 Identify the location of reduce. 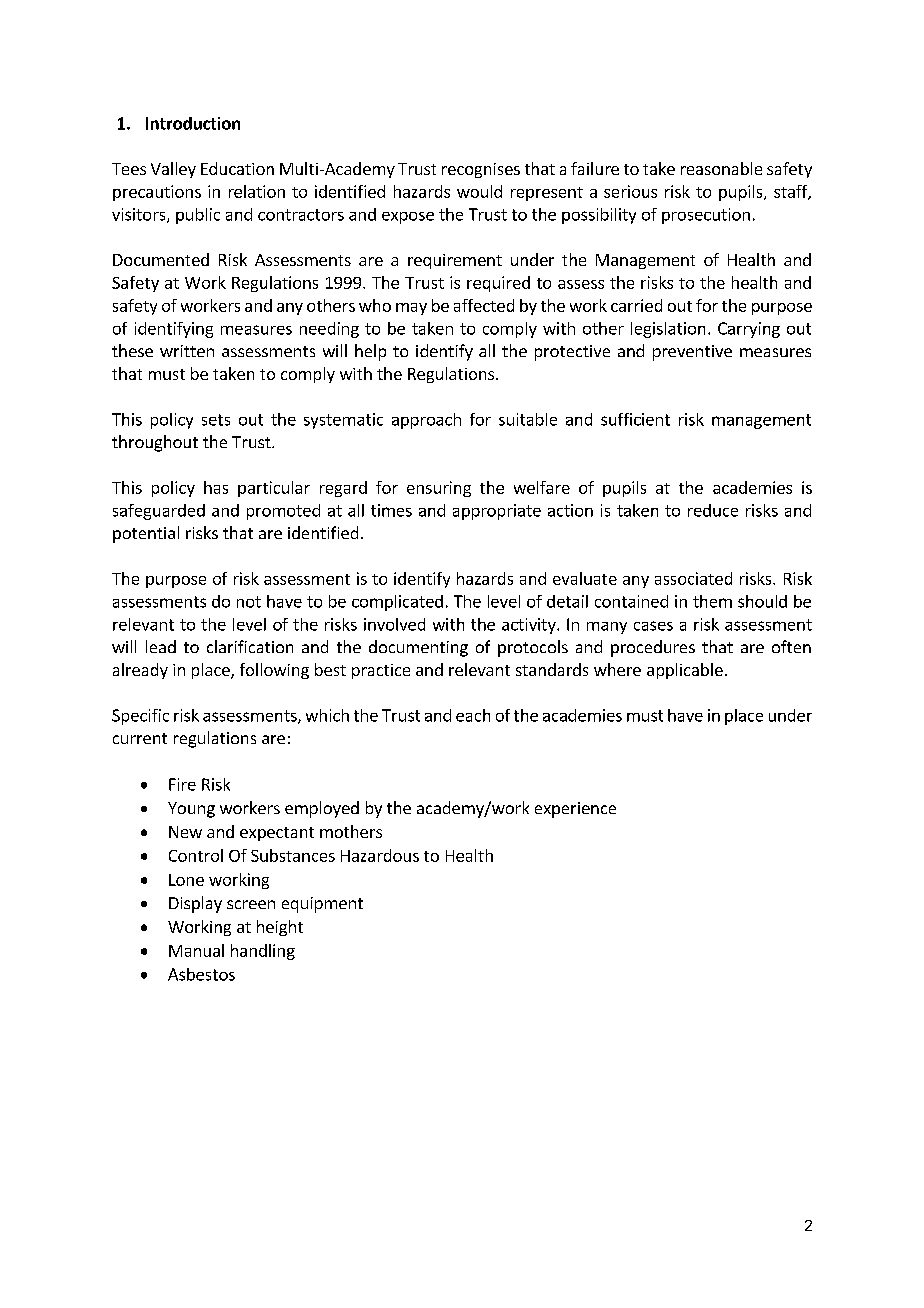
(713, 510).
